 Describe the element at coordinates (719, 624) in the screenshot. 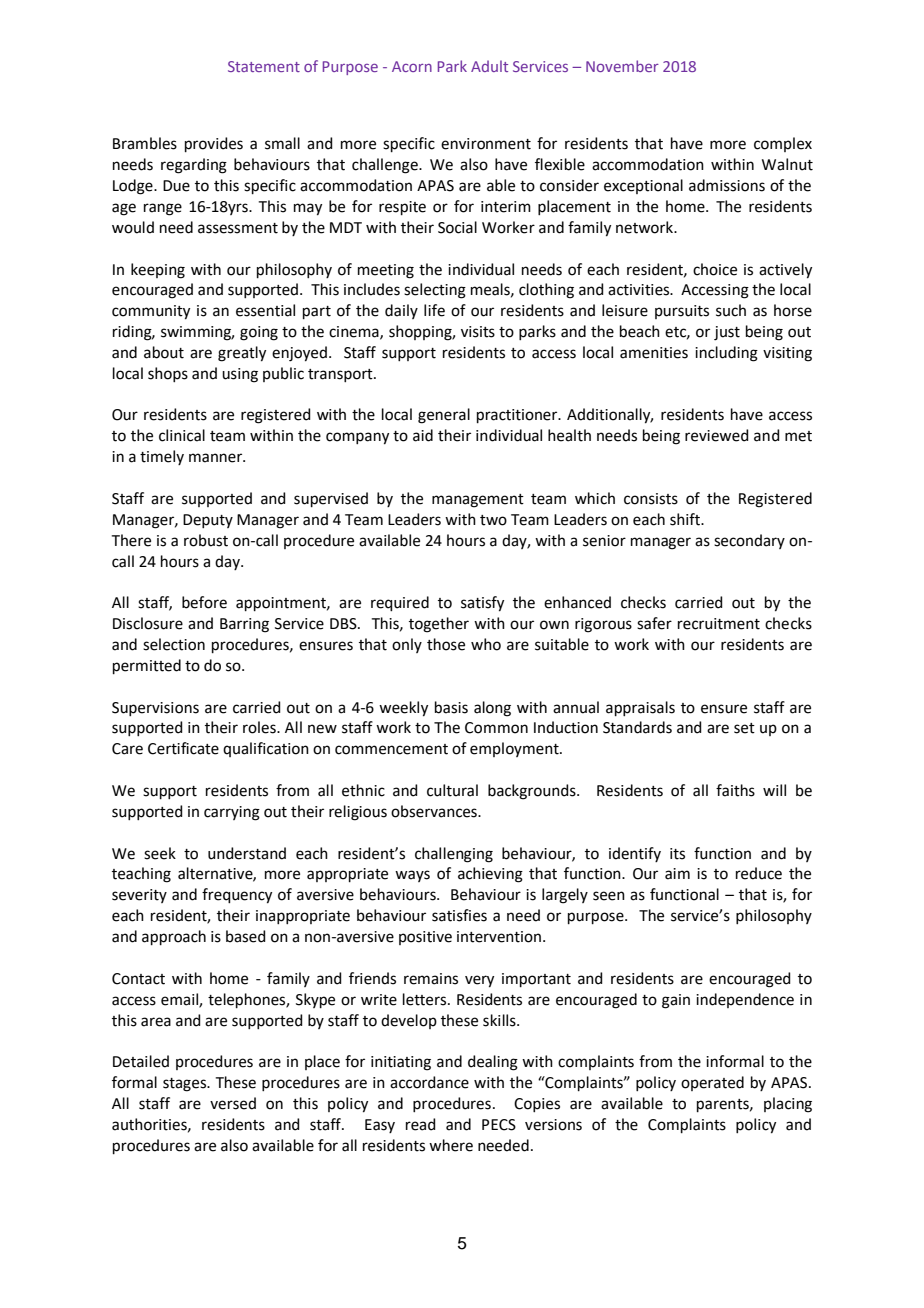

I see `recruitment` at that location.
